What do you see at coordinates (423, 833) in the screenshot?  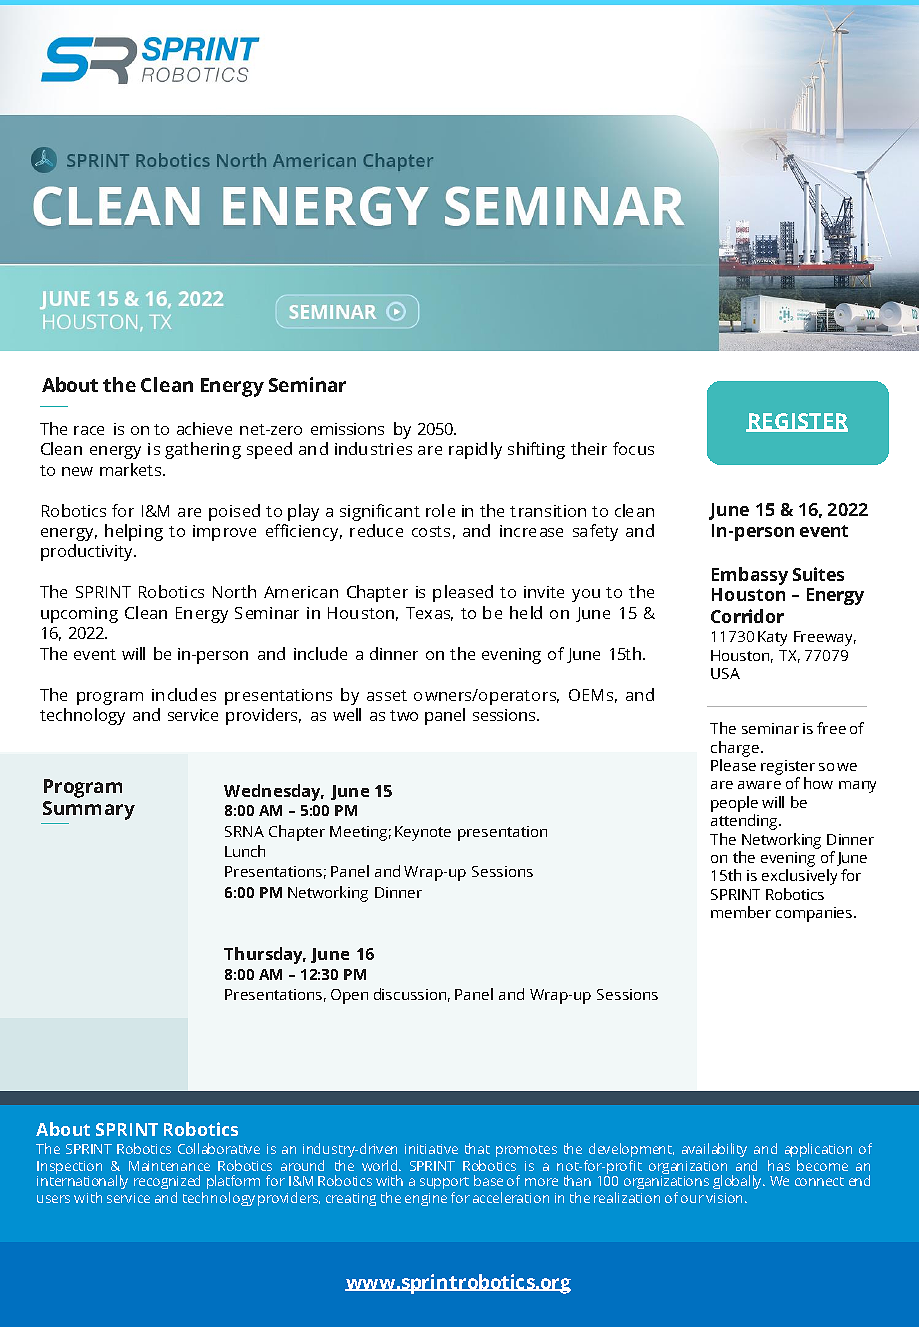 I see `Keynote` at bounding box center [423, 833].
